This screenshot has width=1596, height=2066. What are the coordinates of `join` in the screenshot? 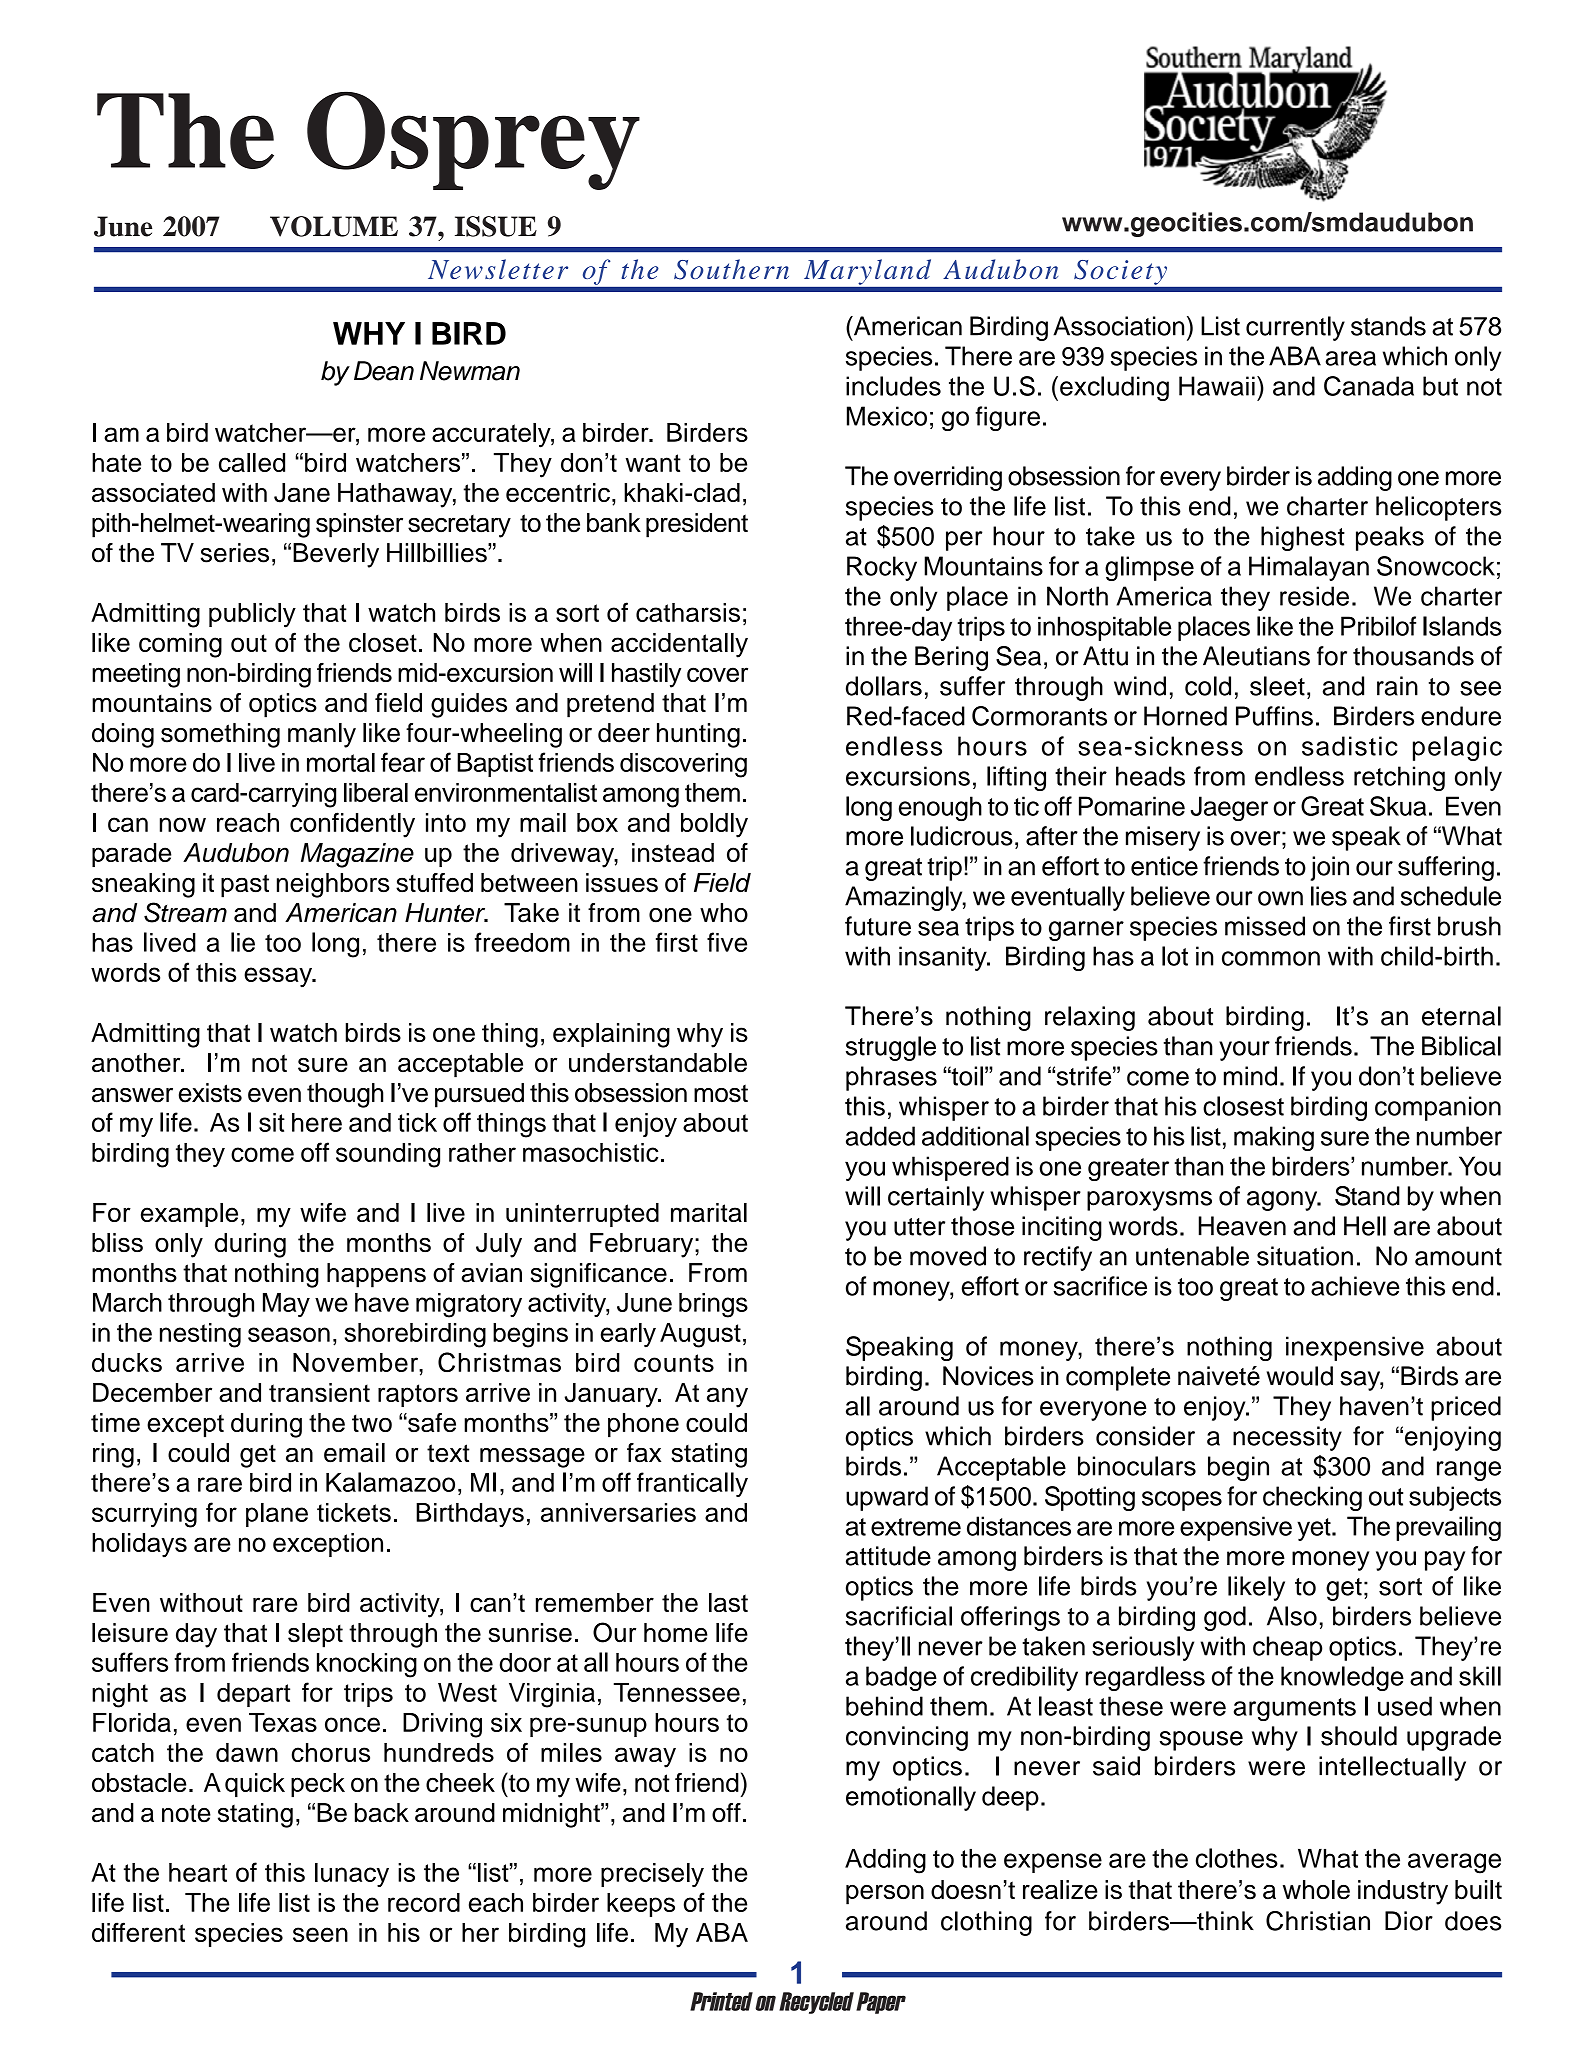 It's located at (1330, 868).
